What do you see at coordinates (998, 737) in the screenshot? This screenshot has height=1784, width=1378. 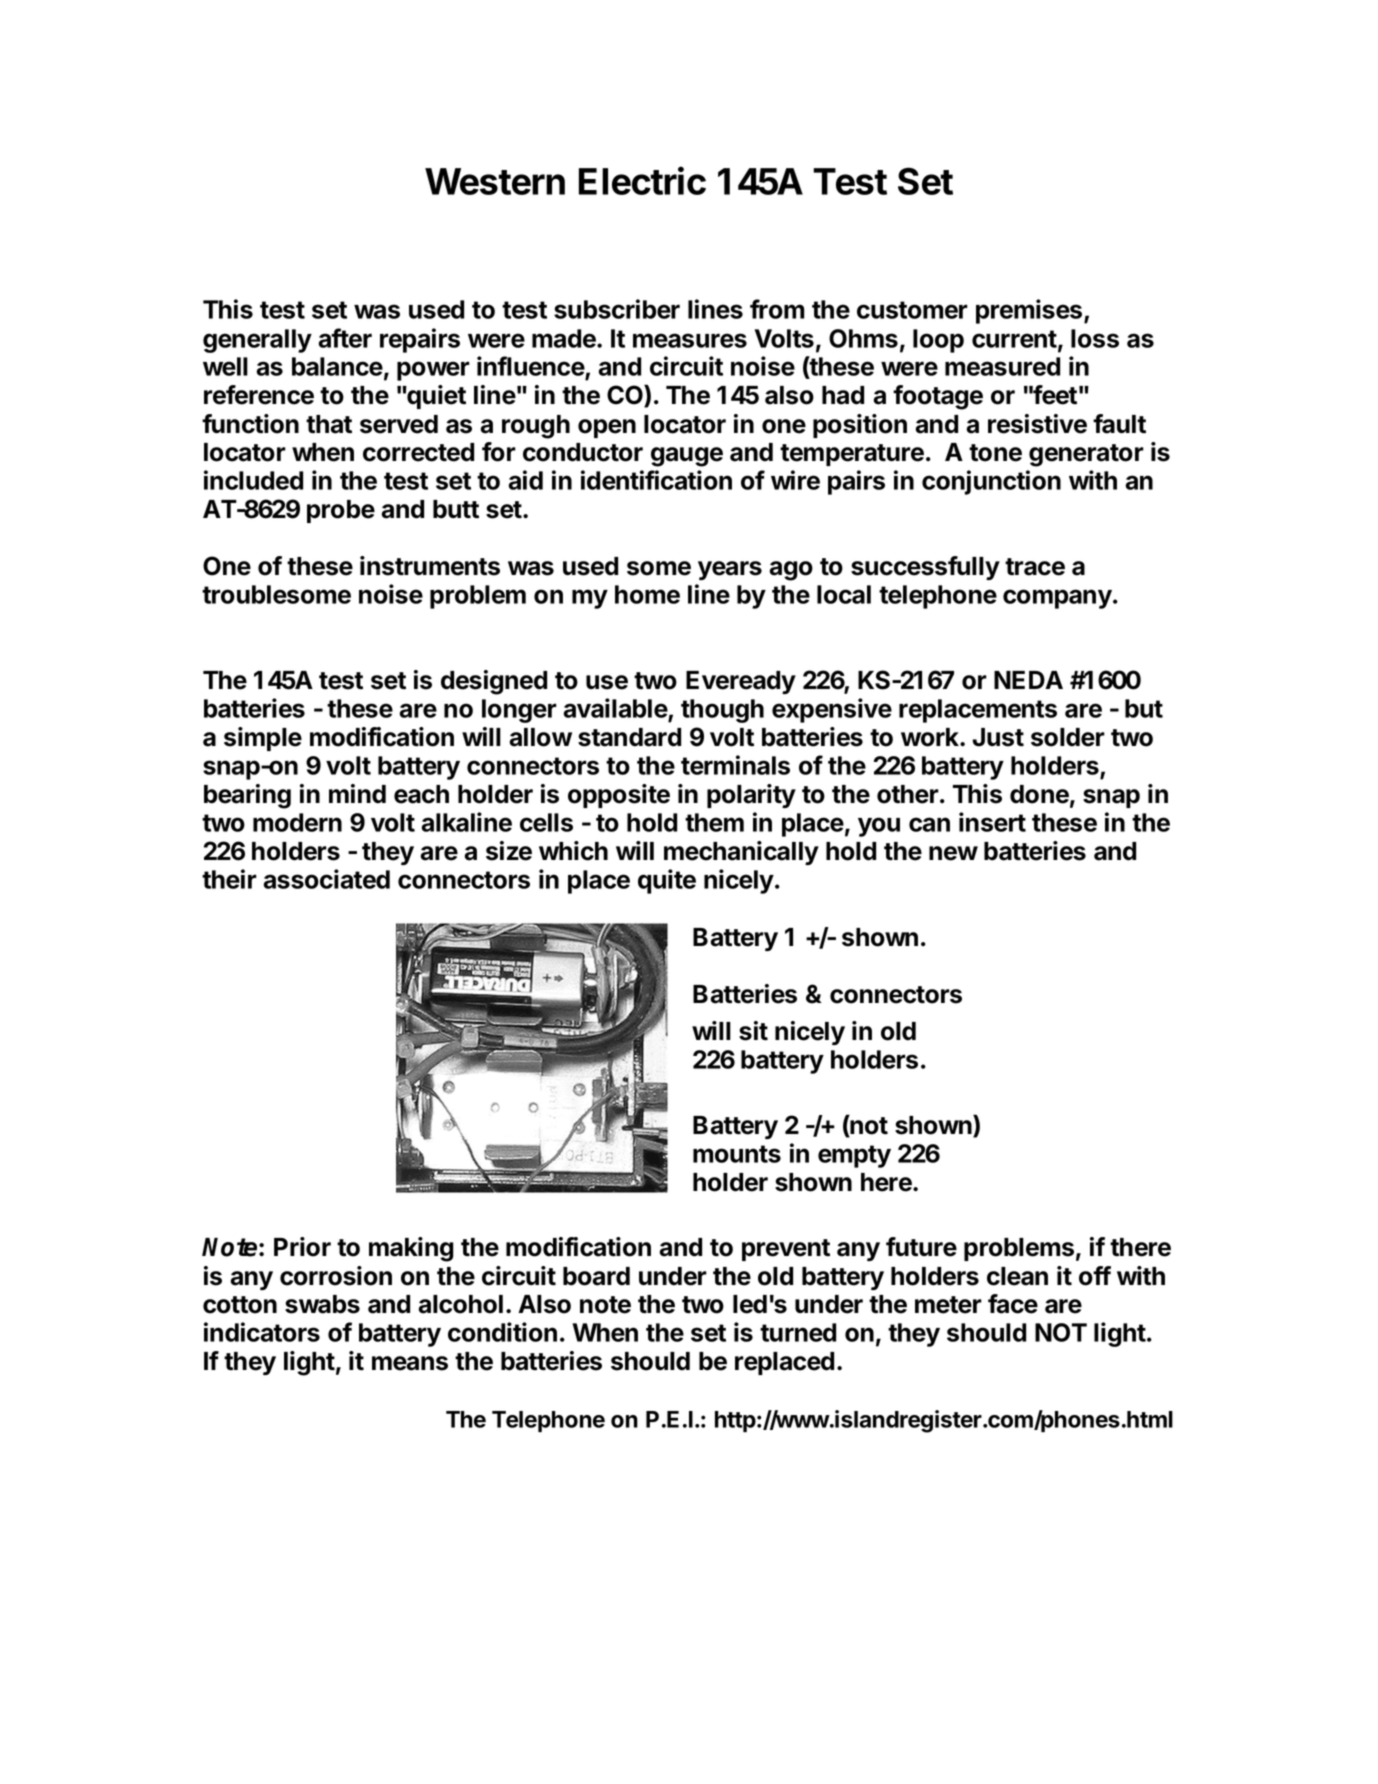 I see `Just` at bounding box center [998, 737].
